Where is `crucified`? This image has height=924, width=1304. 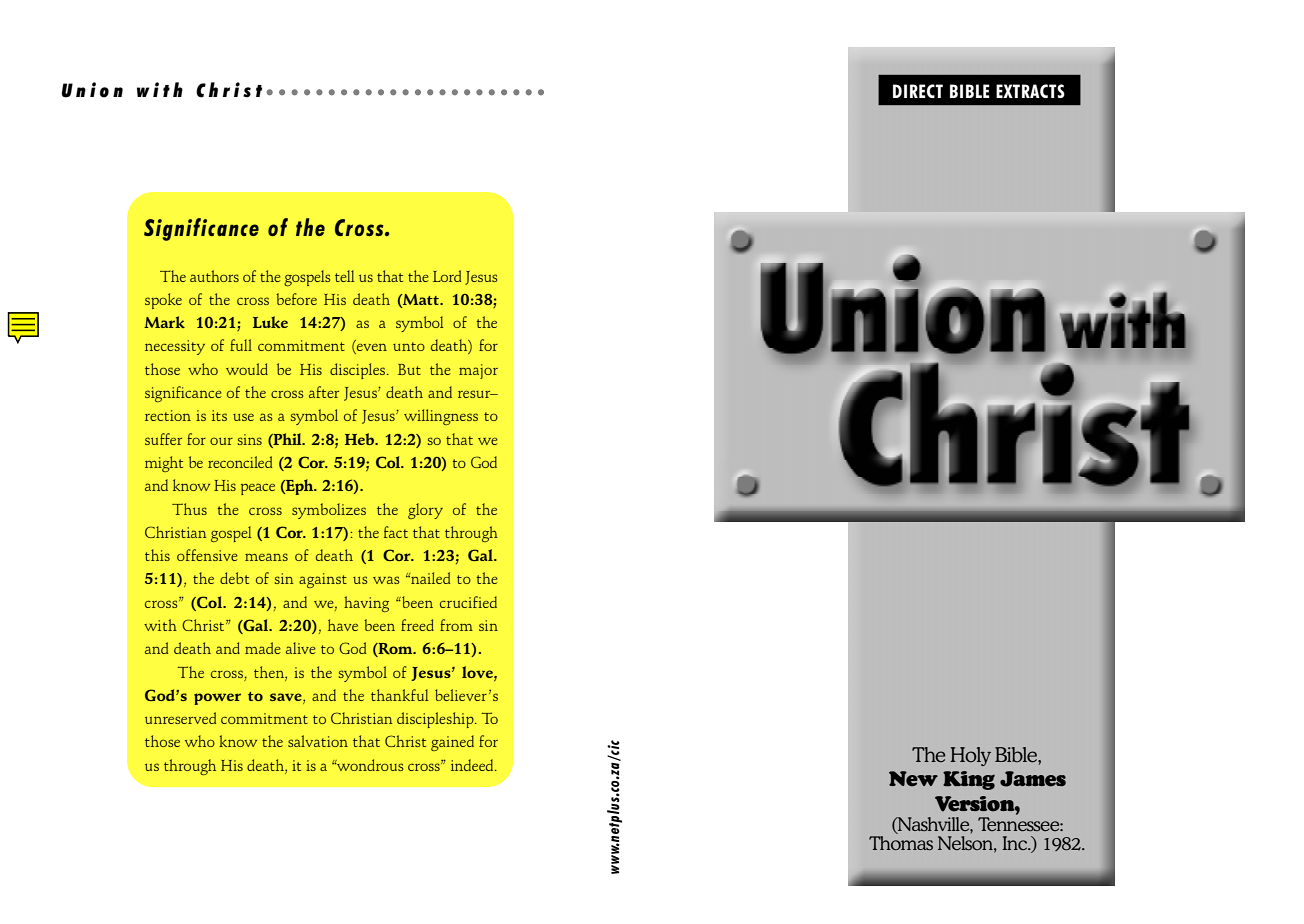 crucified is located at coordinates (468, 602).
